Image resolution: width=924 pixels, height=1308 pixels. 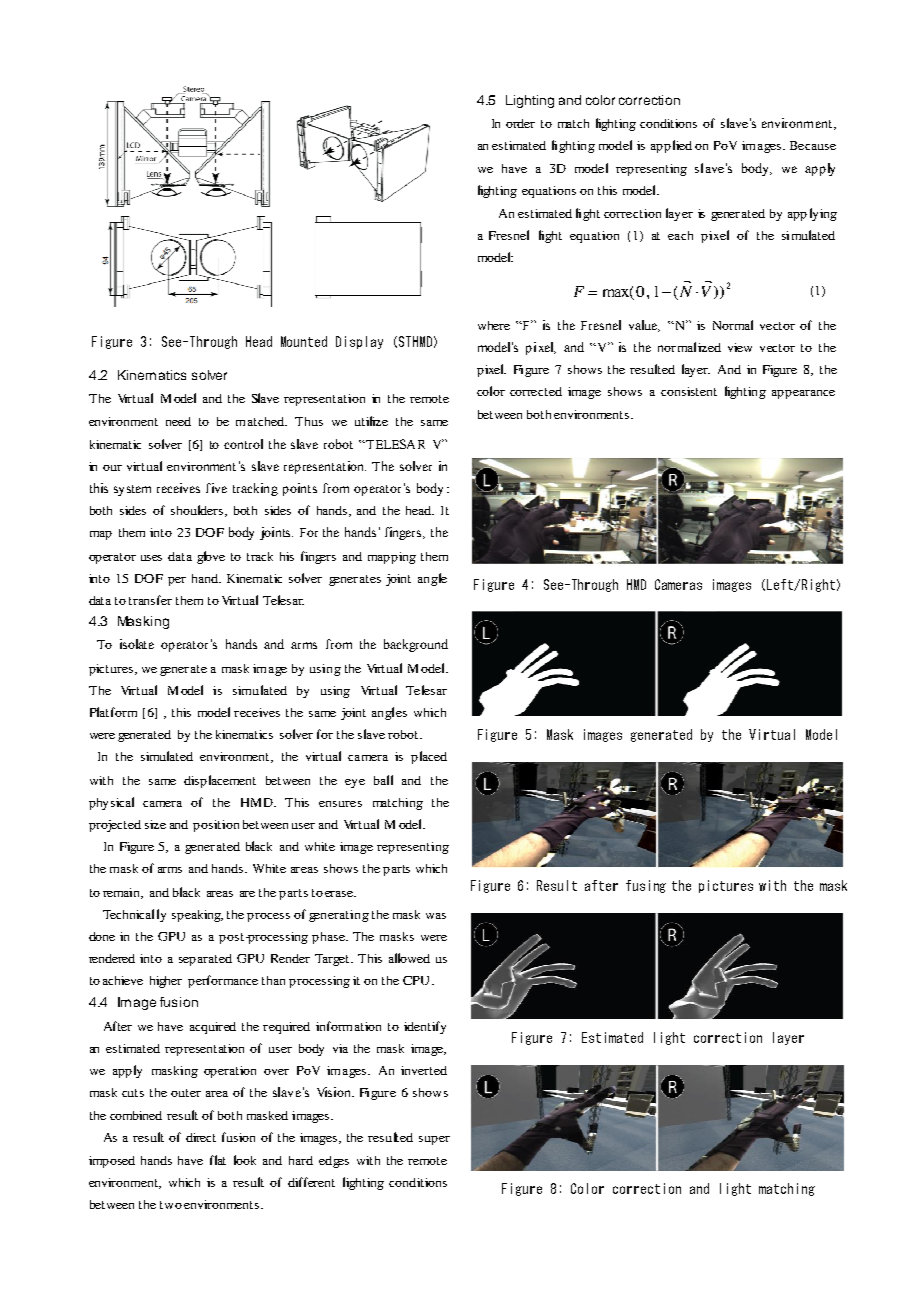 What do you see at coordinates (520, 123) in the screenshot?
I see `order` at bounding box center [520, 123].
